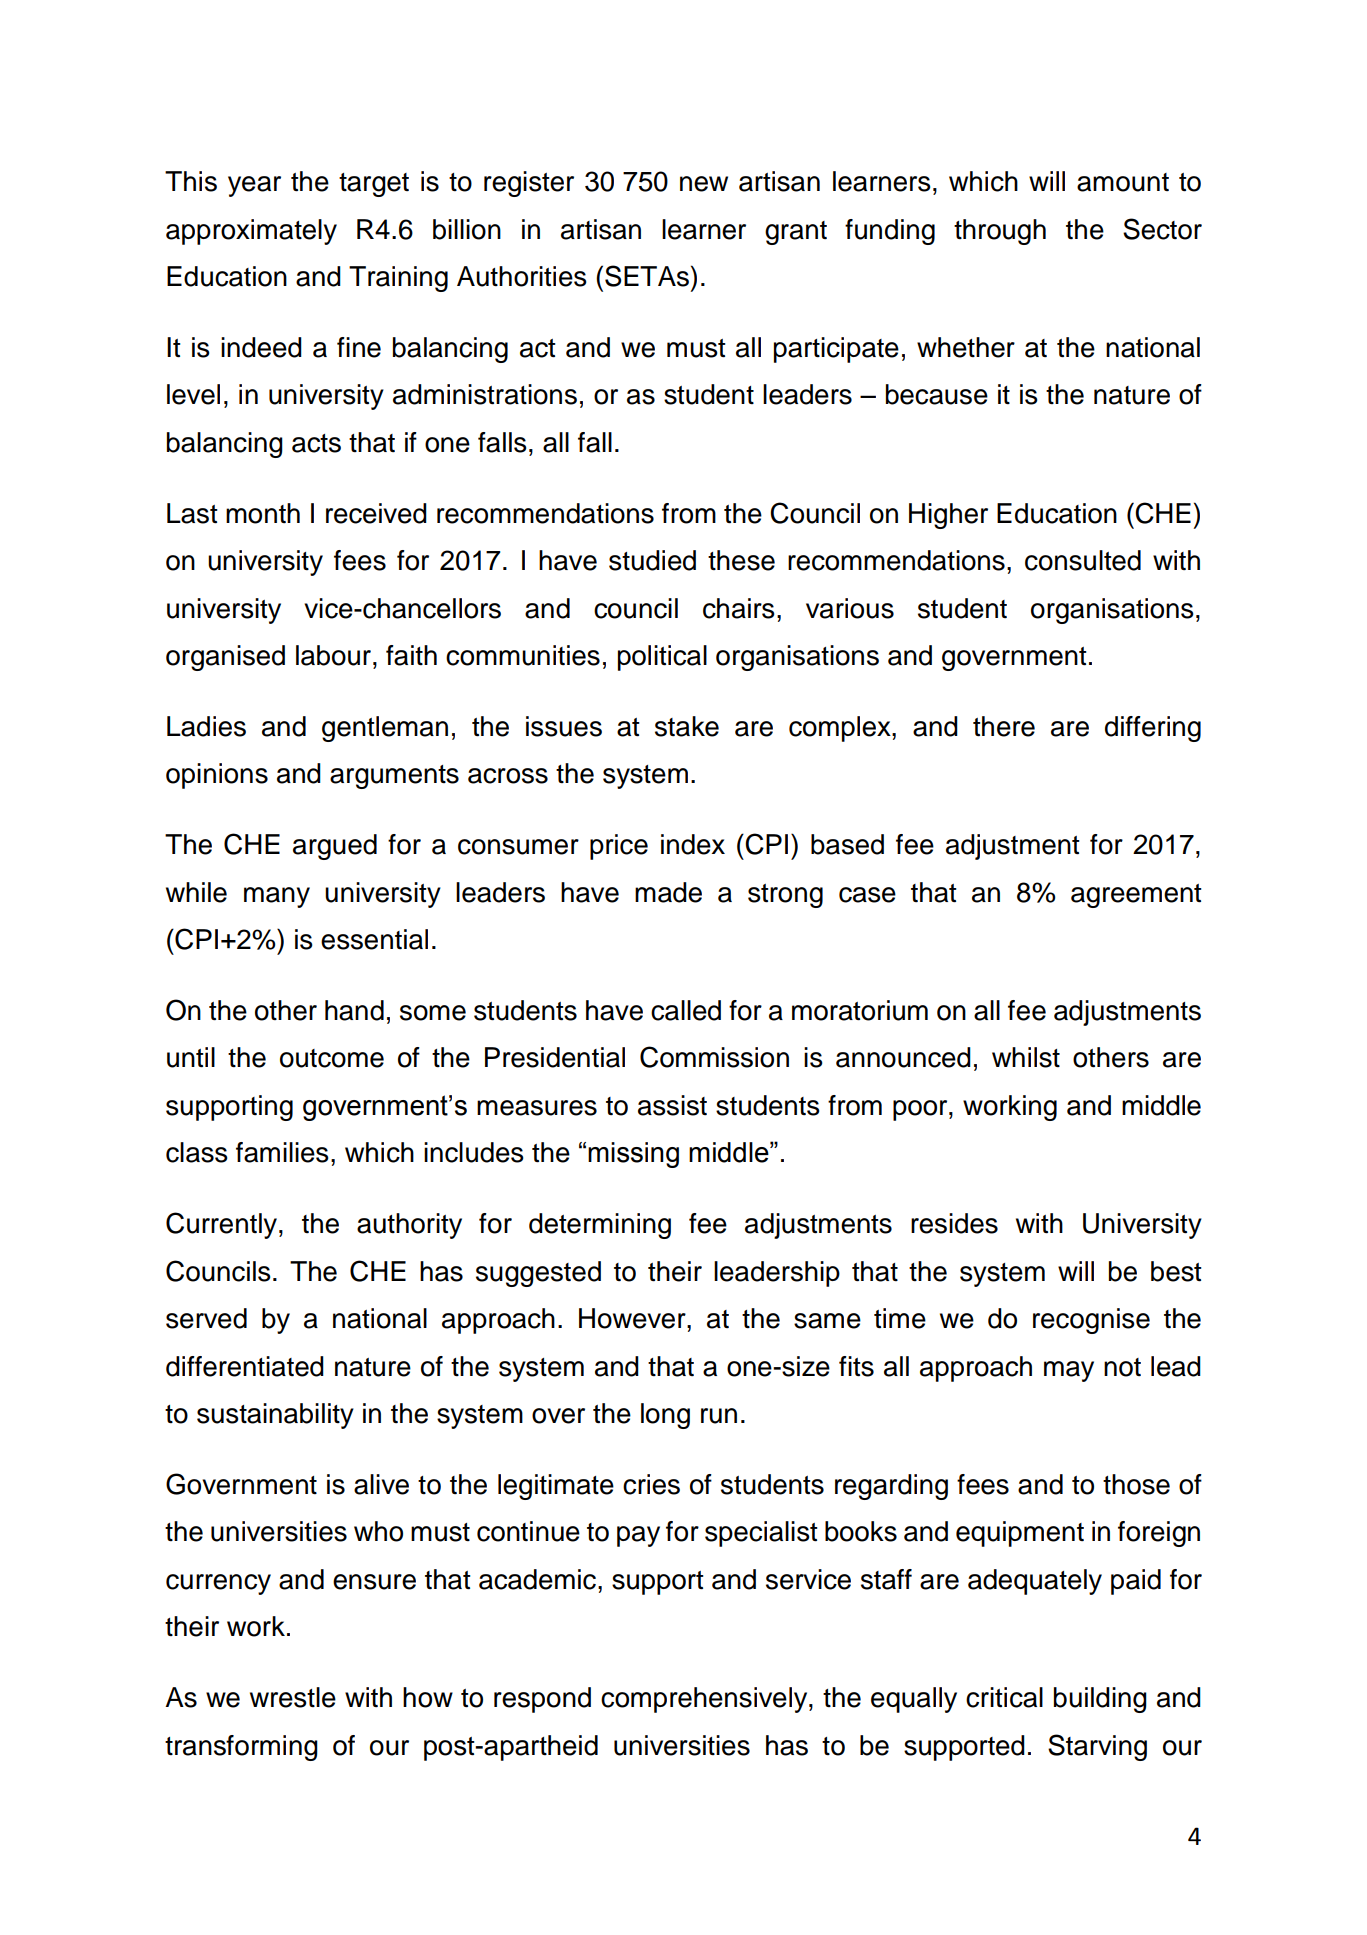 This screenshot has height=1935, width=1367. I want to click on recognise, so click(1091, 1321).
